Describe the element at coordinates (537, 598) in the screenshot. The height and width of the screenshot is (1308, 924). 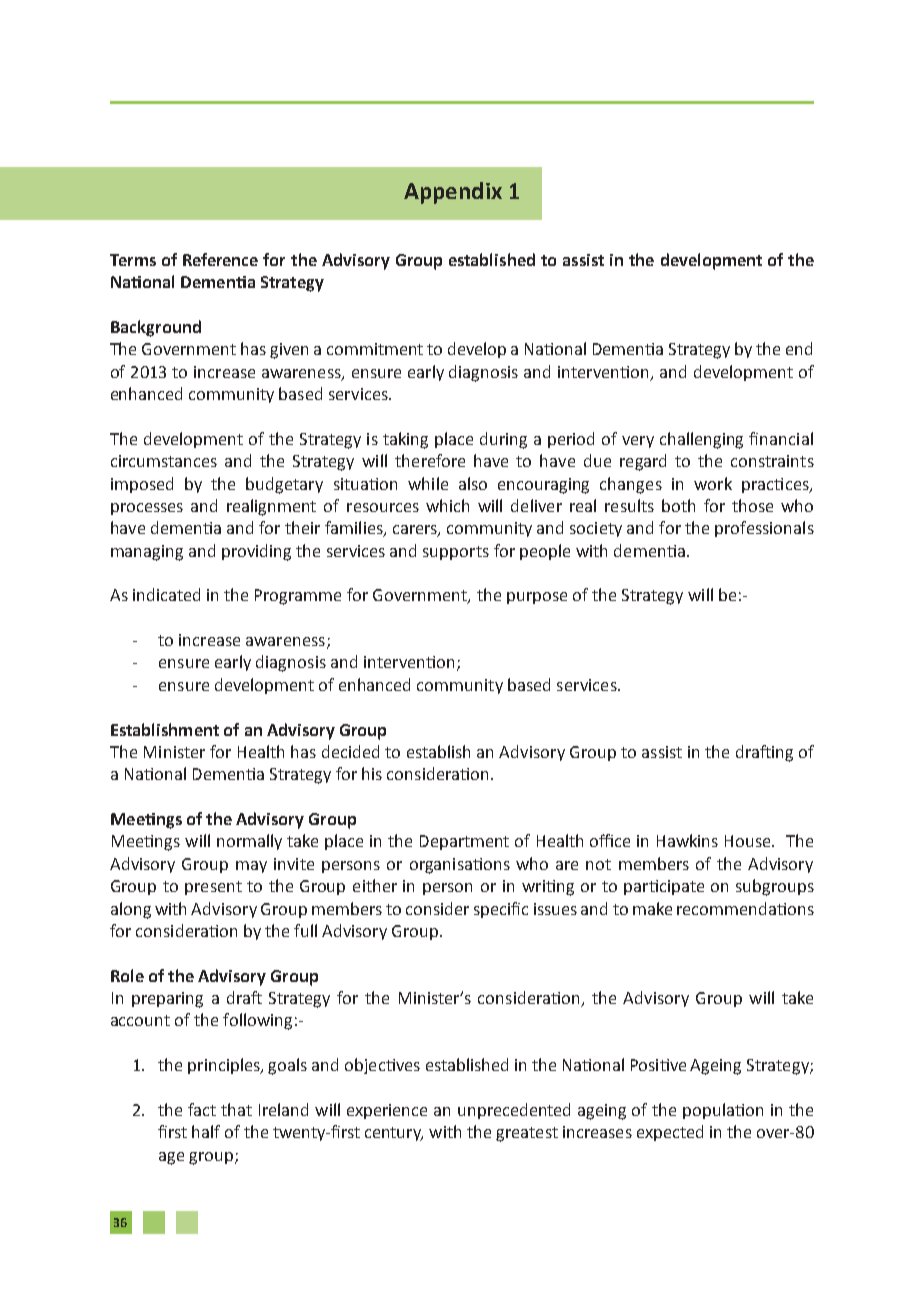
I see `purpose` at that location.
